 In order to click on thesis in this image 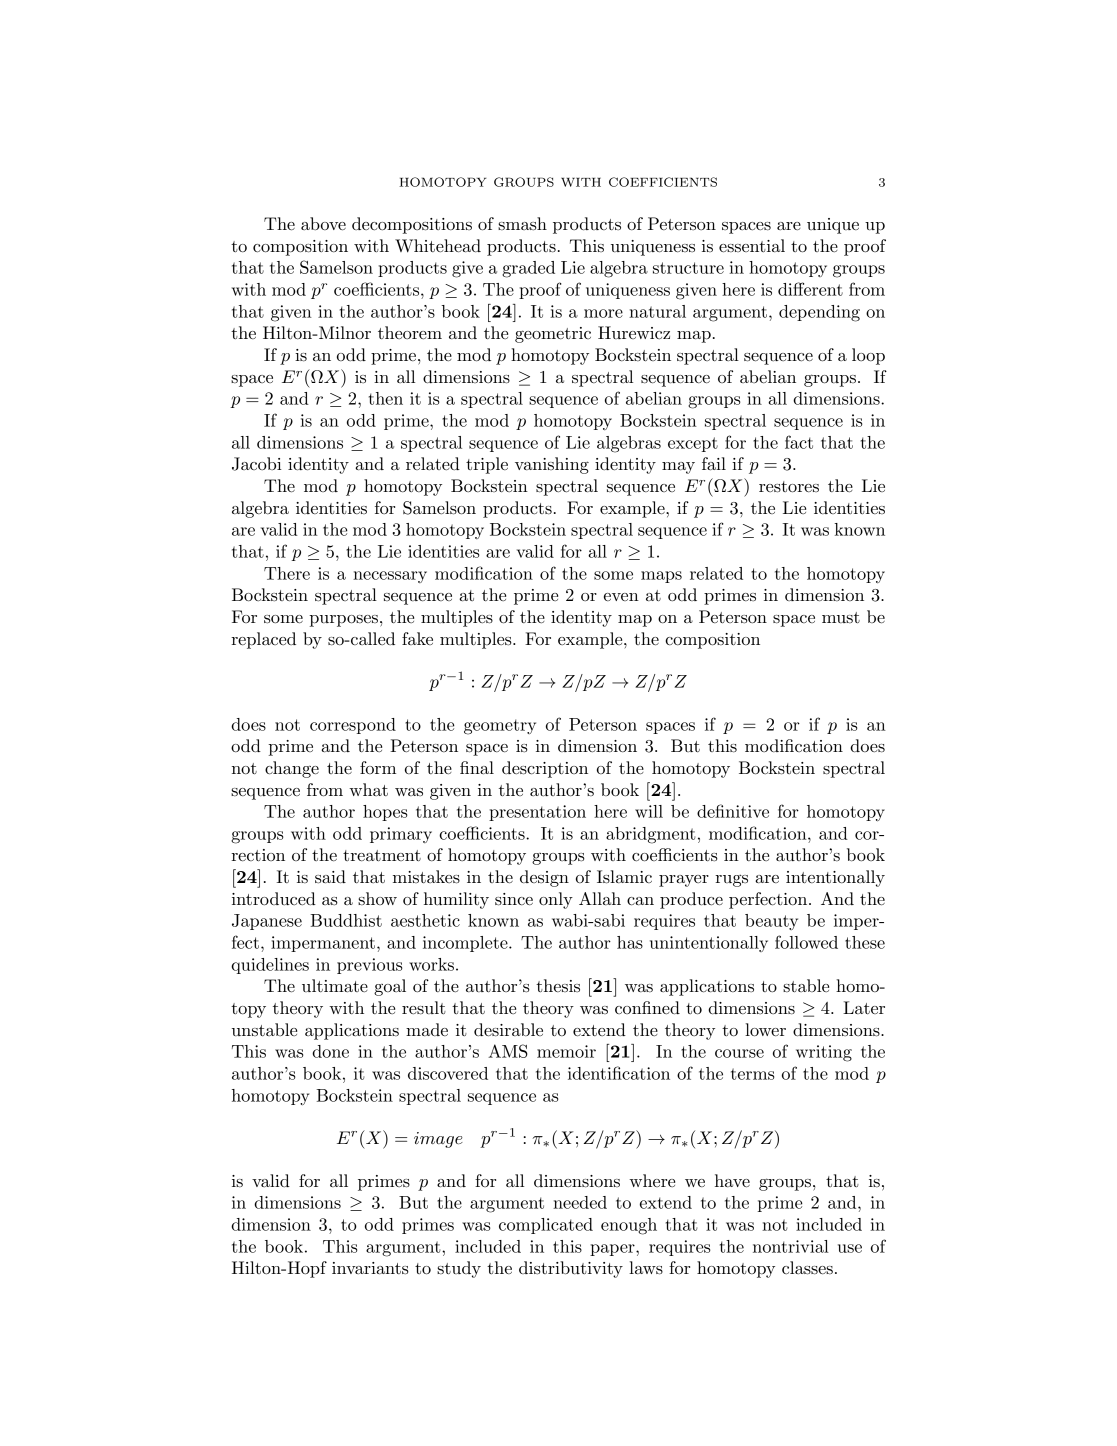, I will do `click(558, 985)`.
